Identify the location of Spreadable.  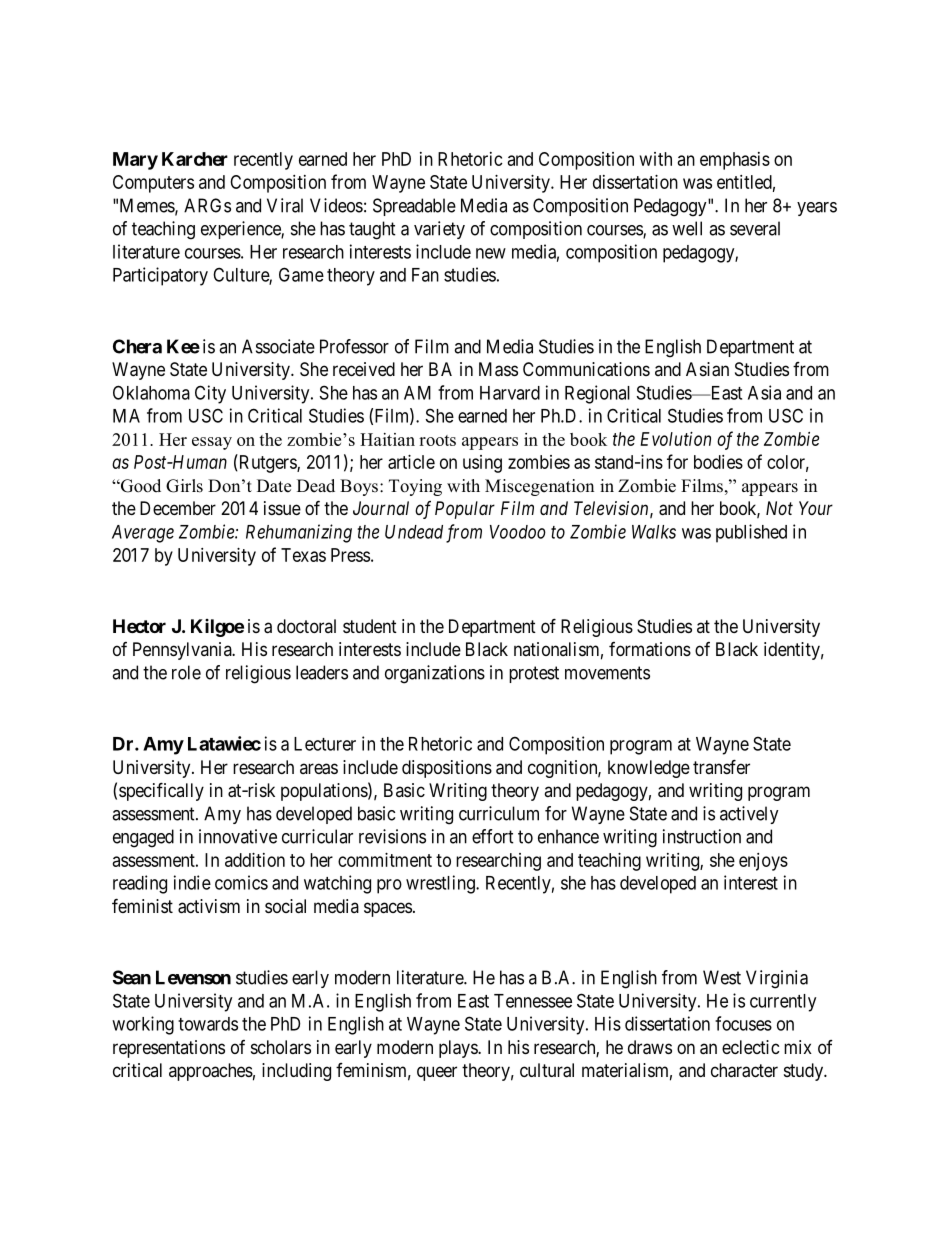
(414, 207).
